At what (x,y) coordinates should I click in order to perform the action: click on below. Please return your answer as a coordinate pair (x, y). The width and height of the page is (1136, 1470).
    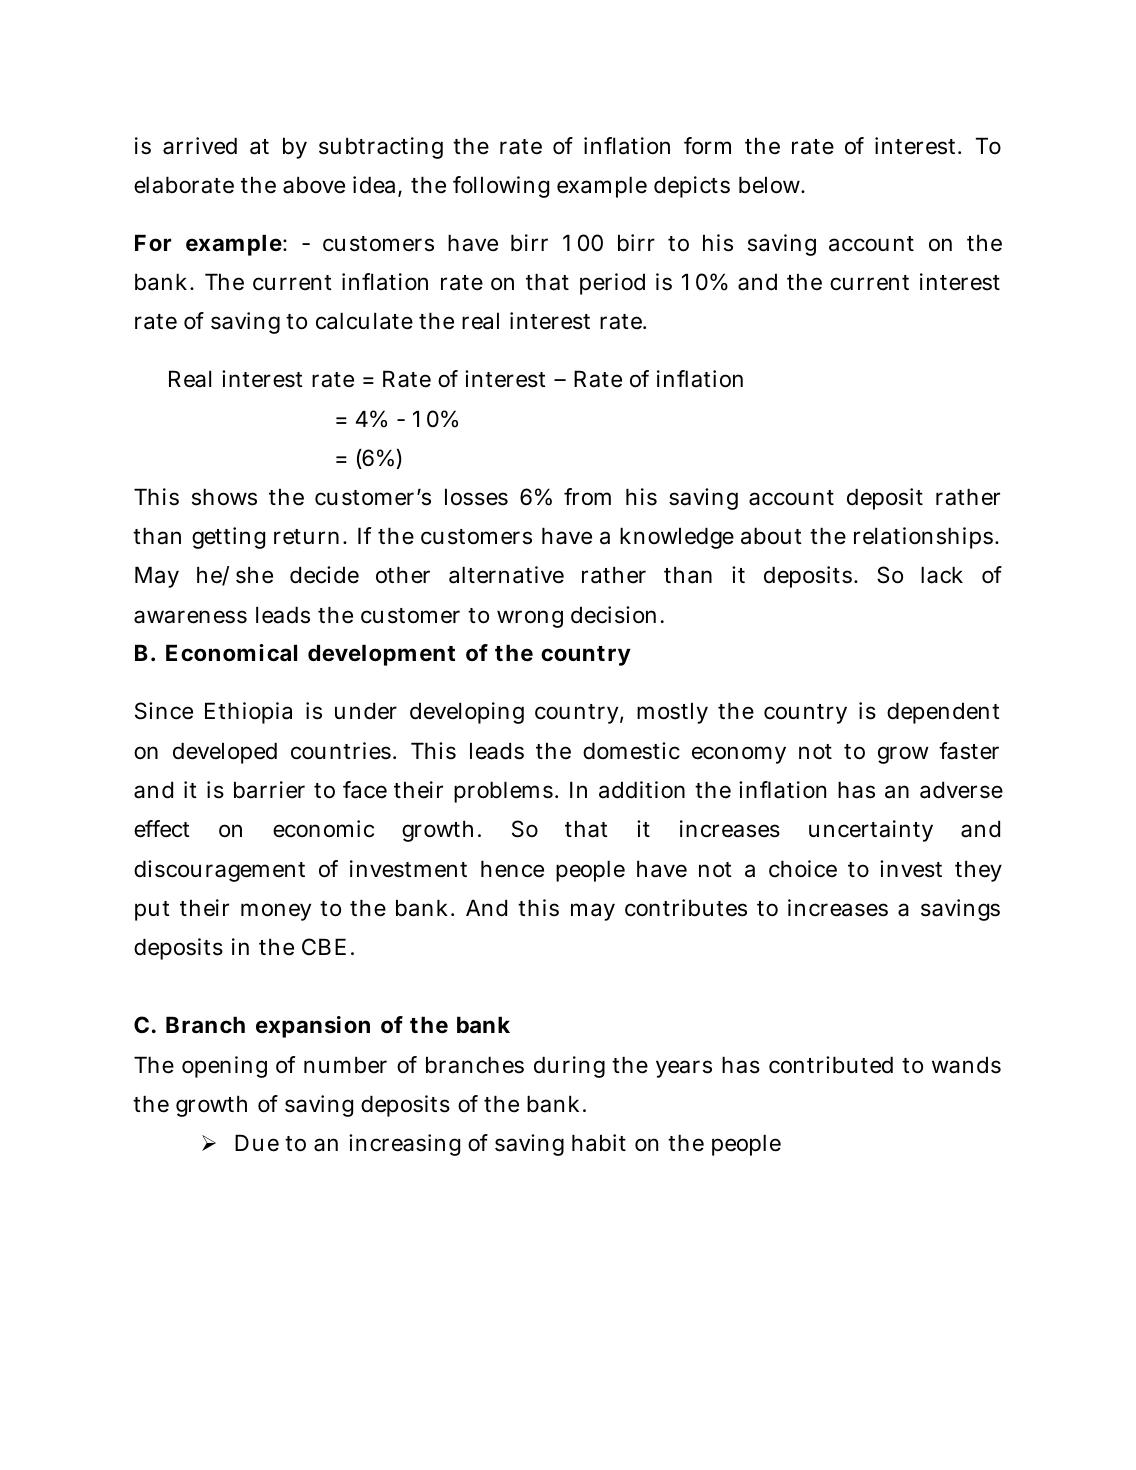
    Looking at the image, I should click on (771, 185).
